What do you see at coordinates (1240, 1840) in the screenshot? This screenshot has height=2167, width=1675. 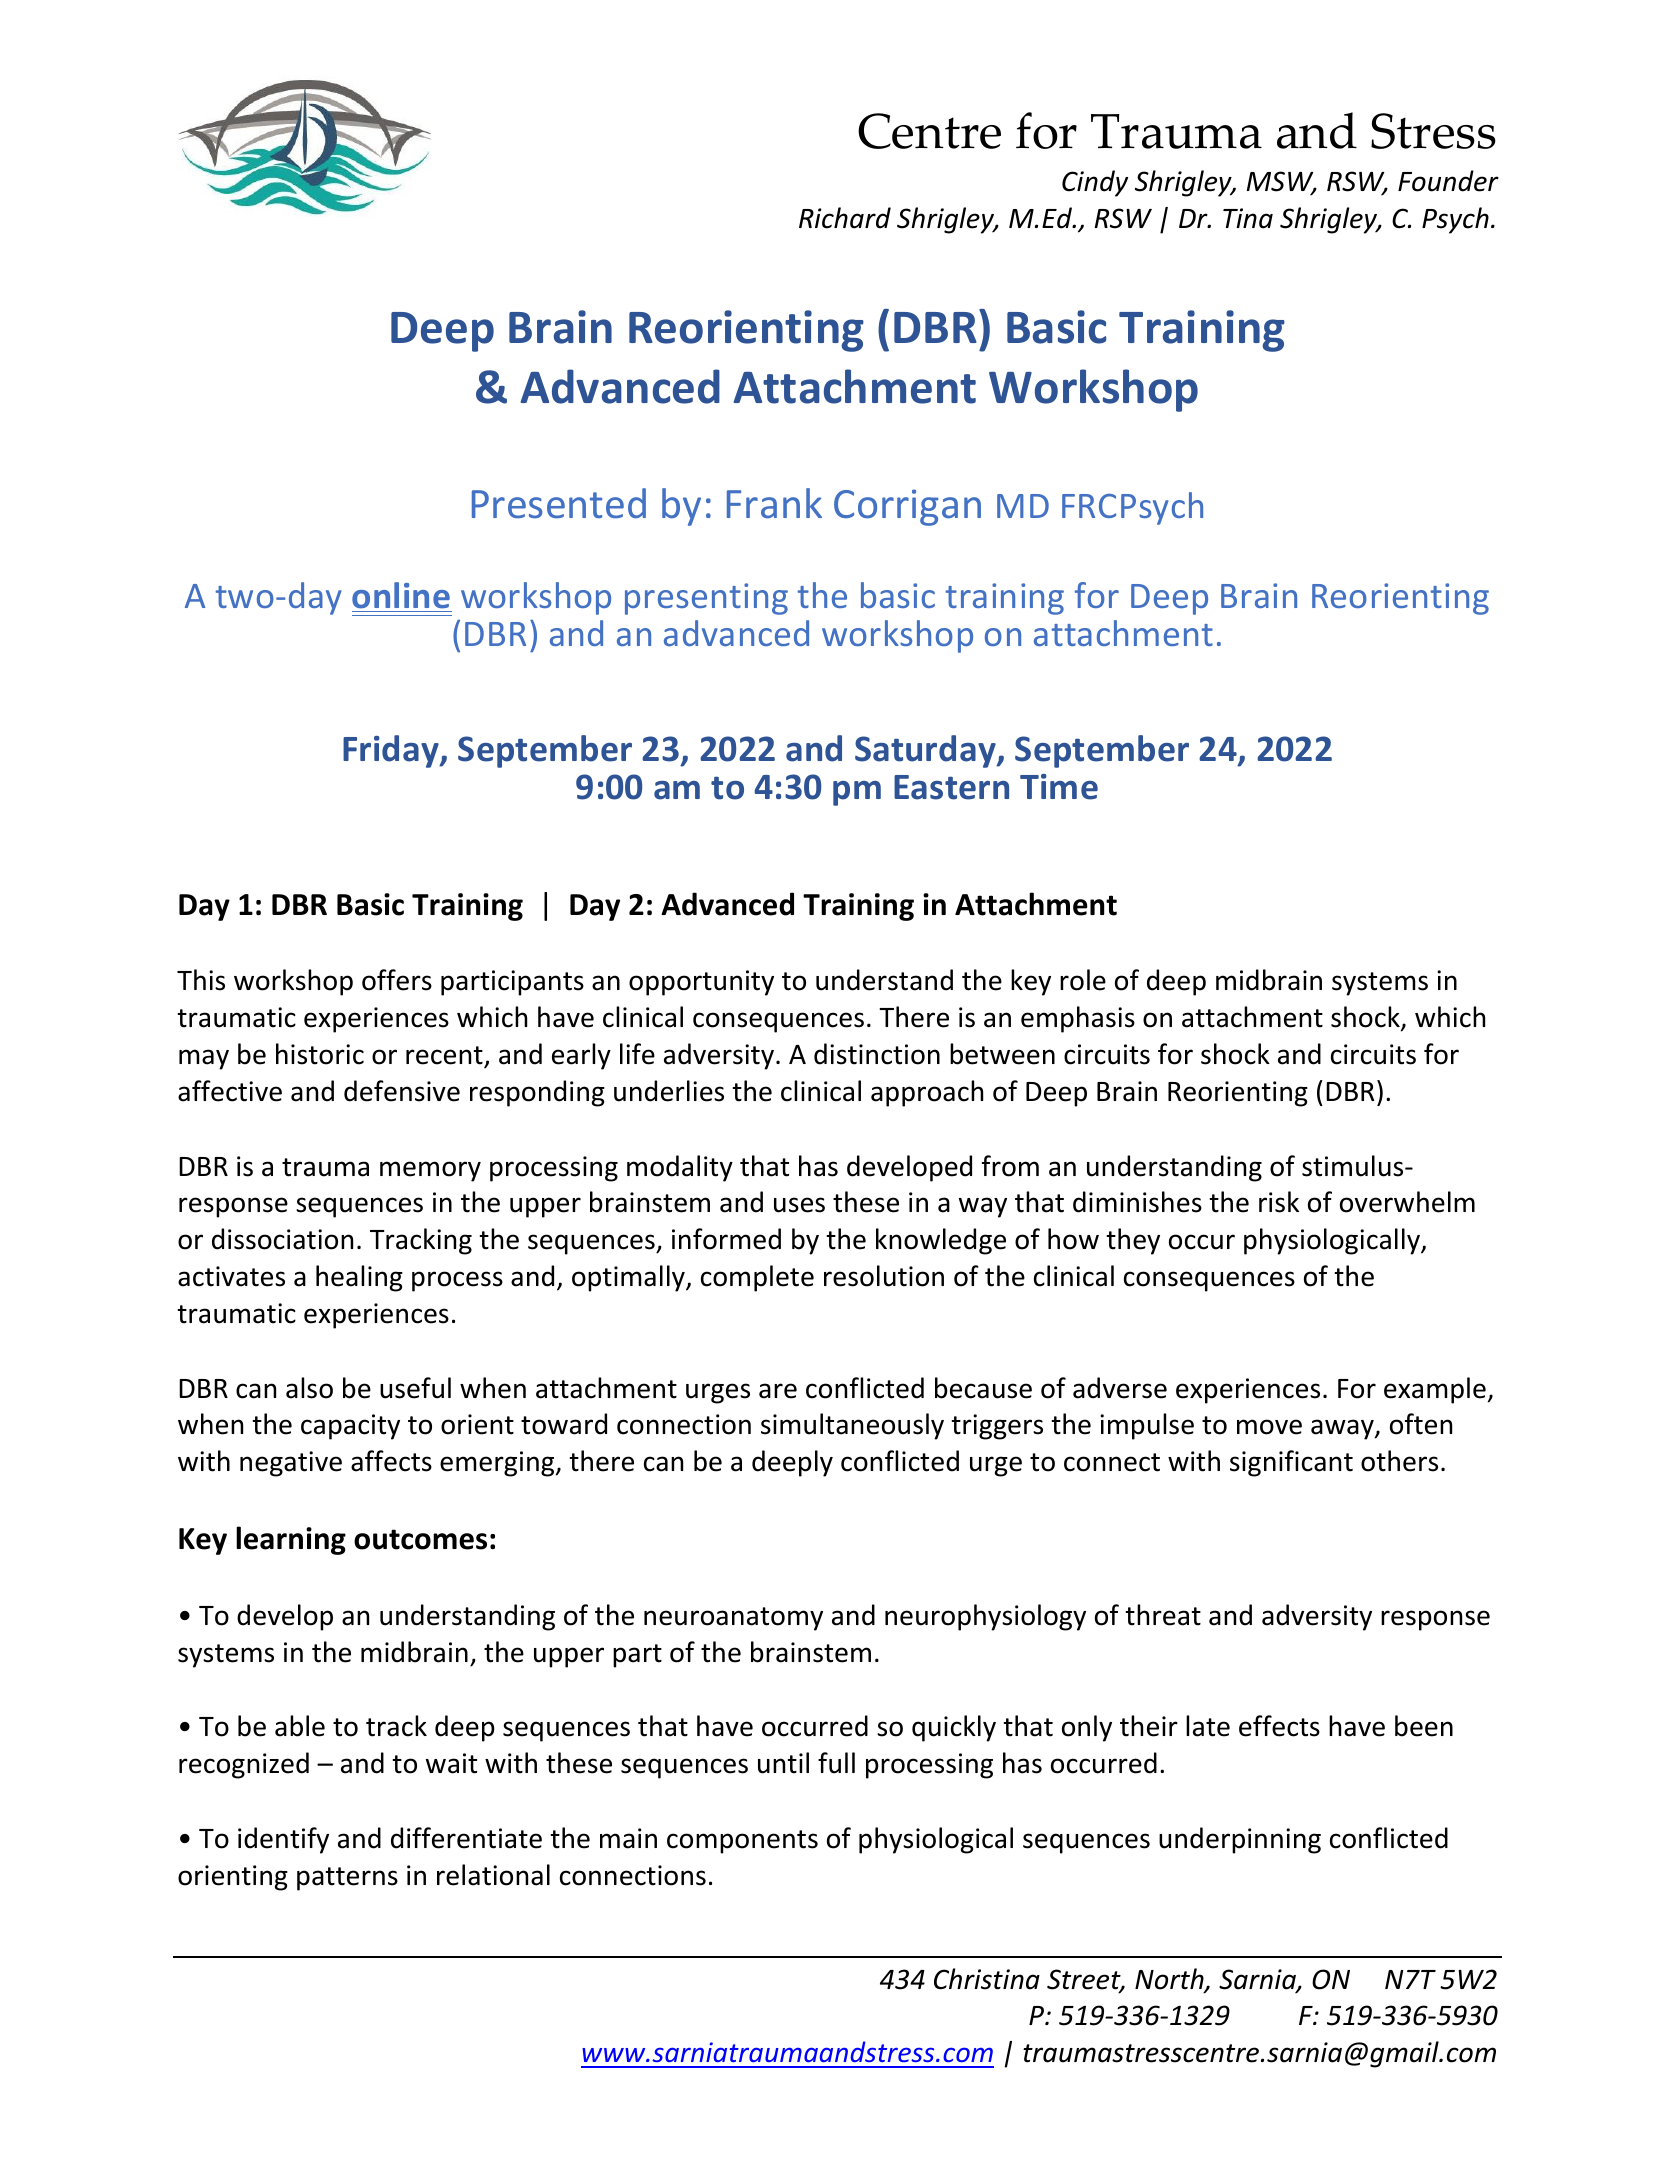 I see `underpinning` at bounding box center [1240, 1840].
